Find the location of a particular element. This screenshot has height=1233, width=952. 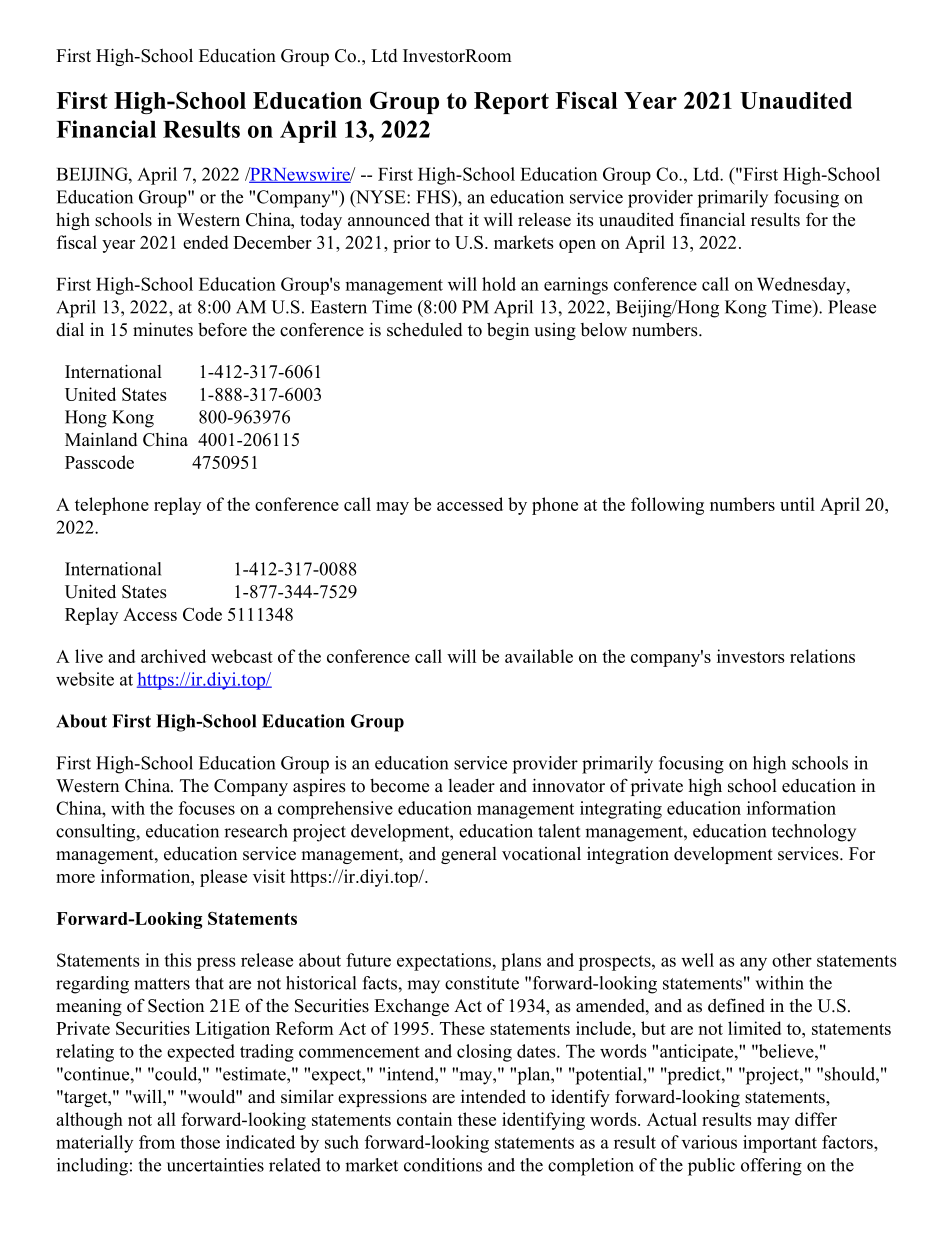

from is located at coordinates (157, 1142).
